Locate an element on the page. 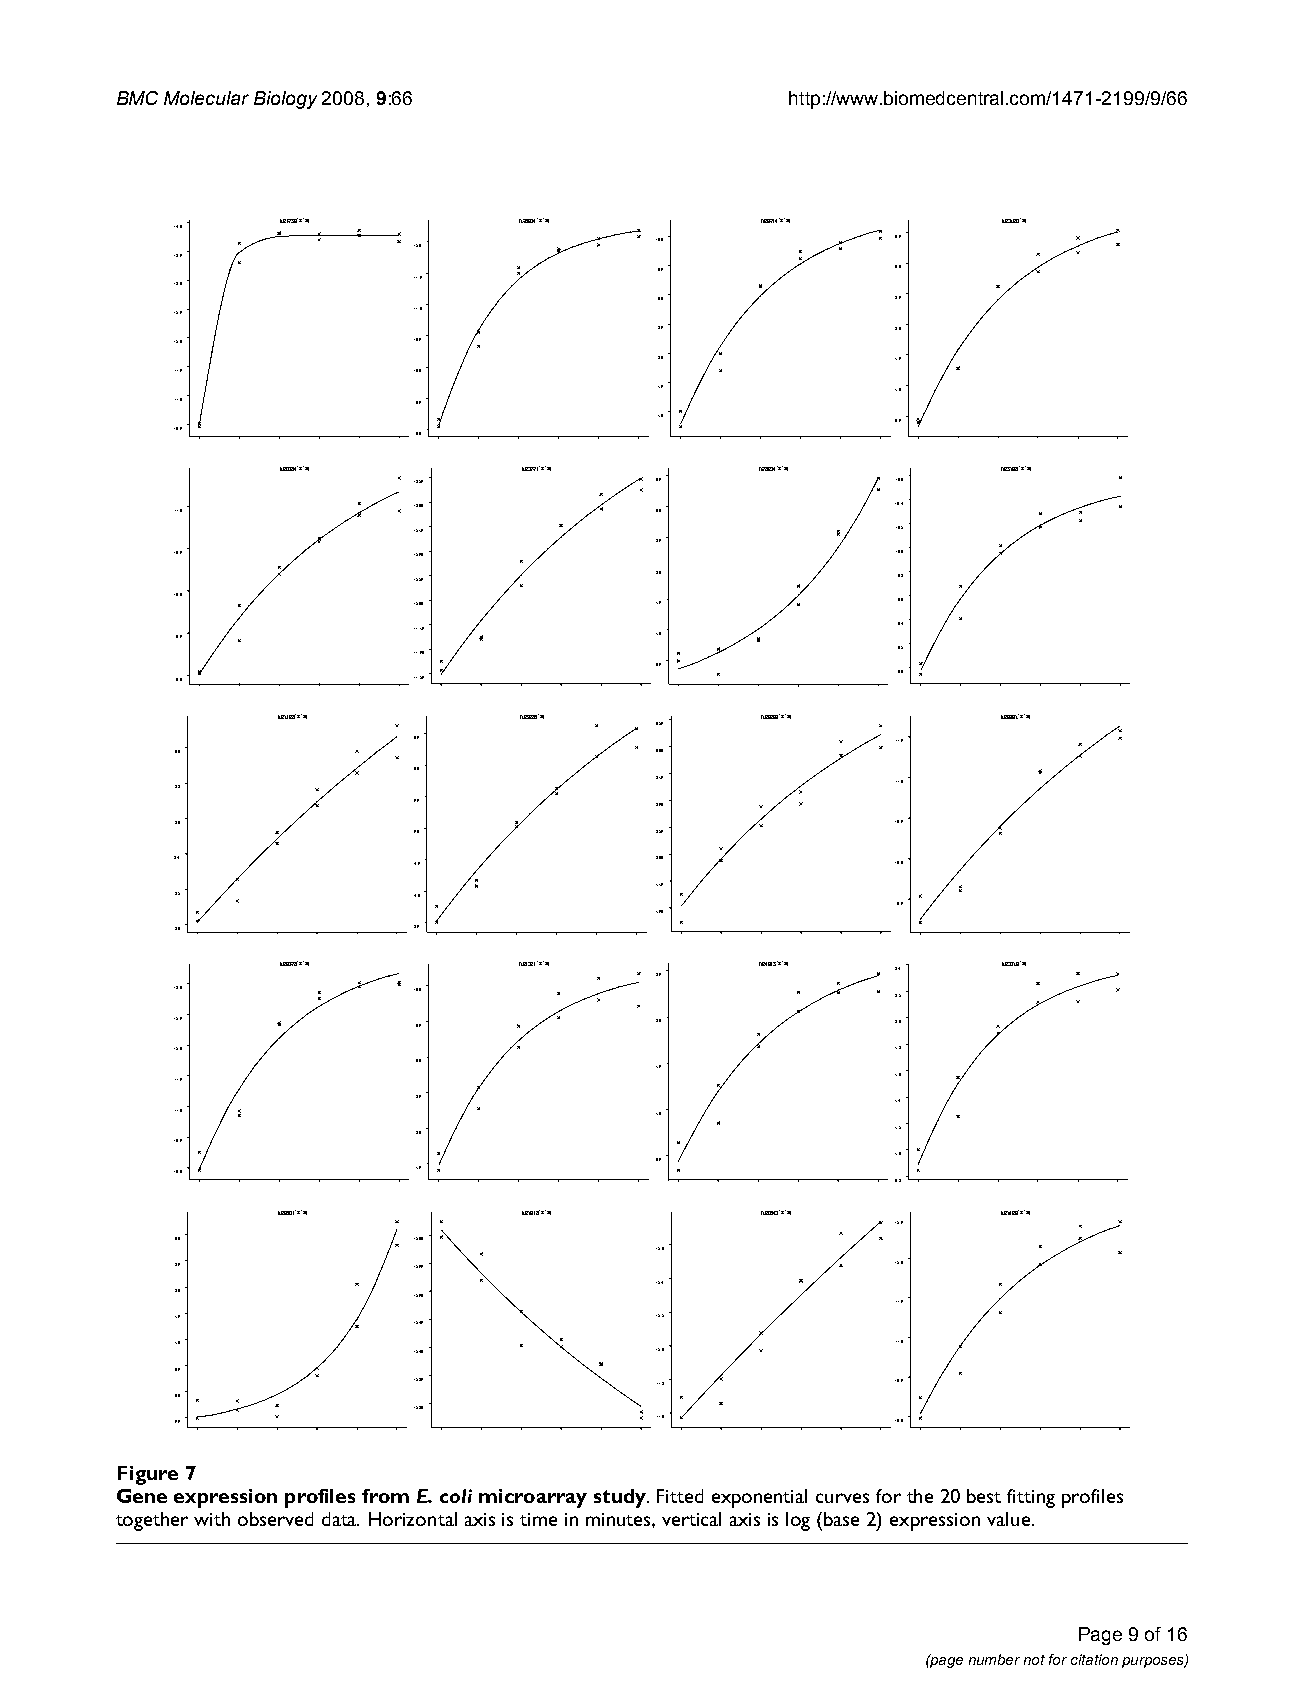  minutes is located at coordinates (619, 1519).
